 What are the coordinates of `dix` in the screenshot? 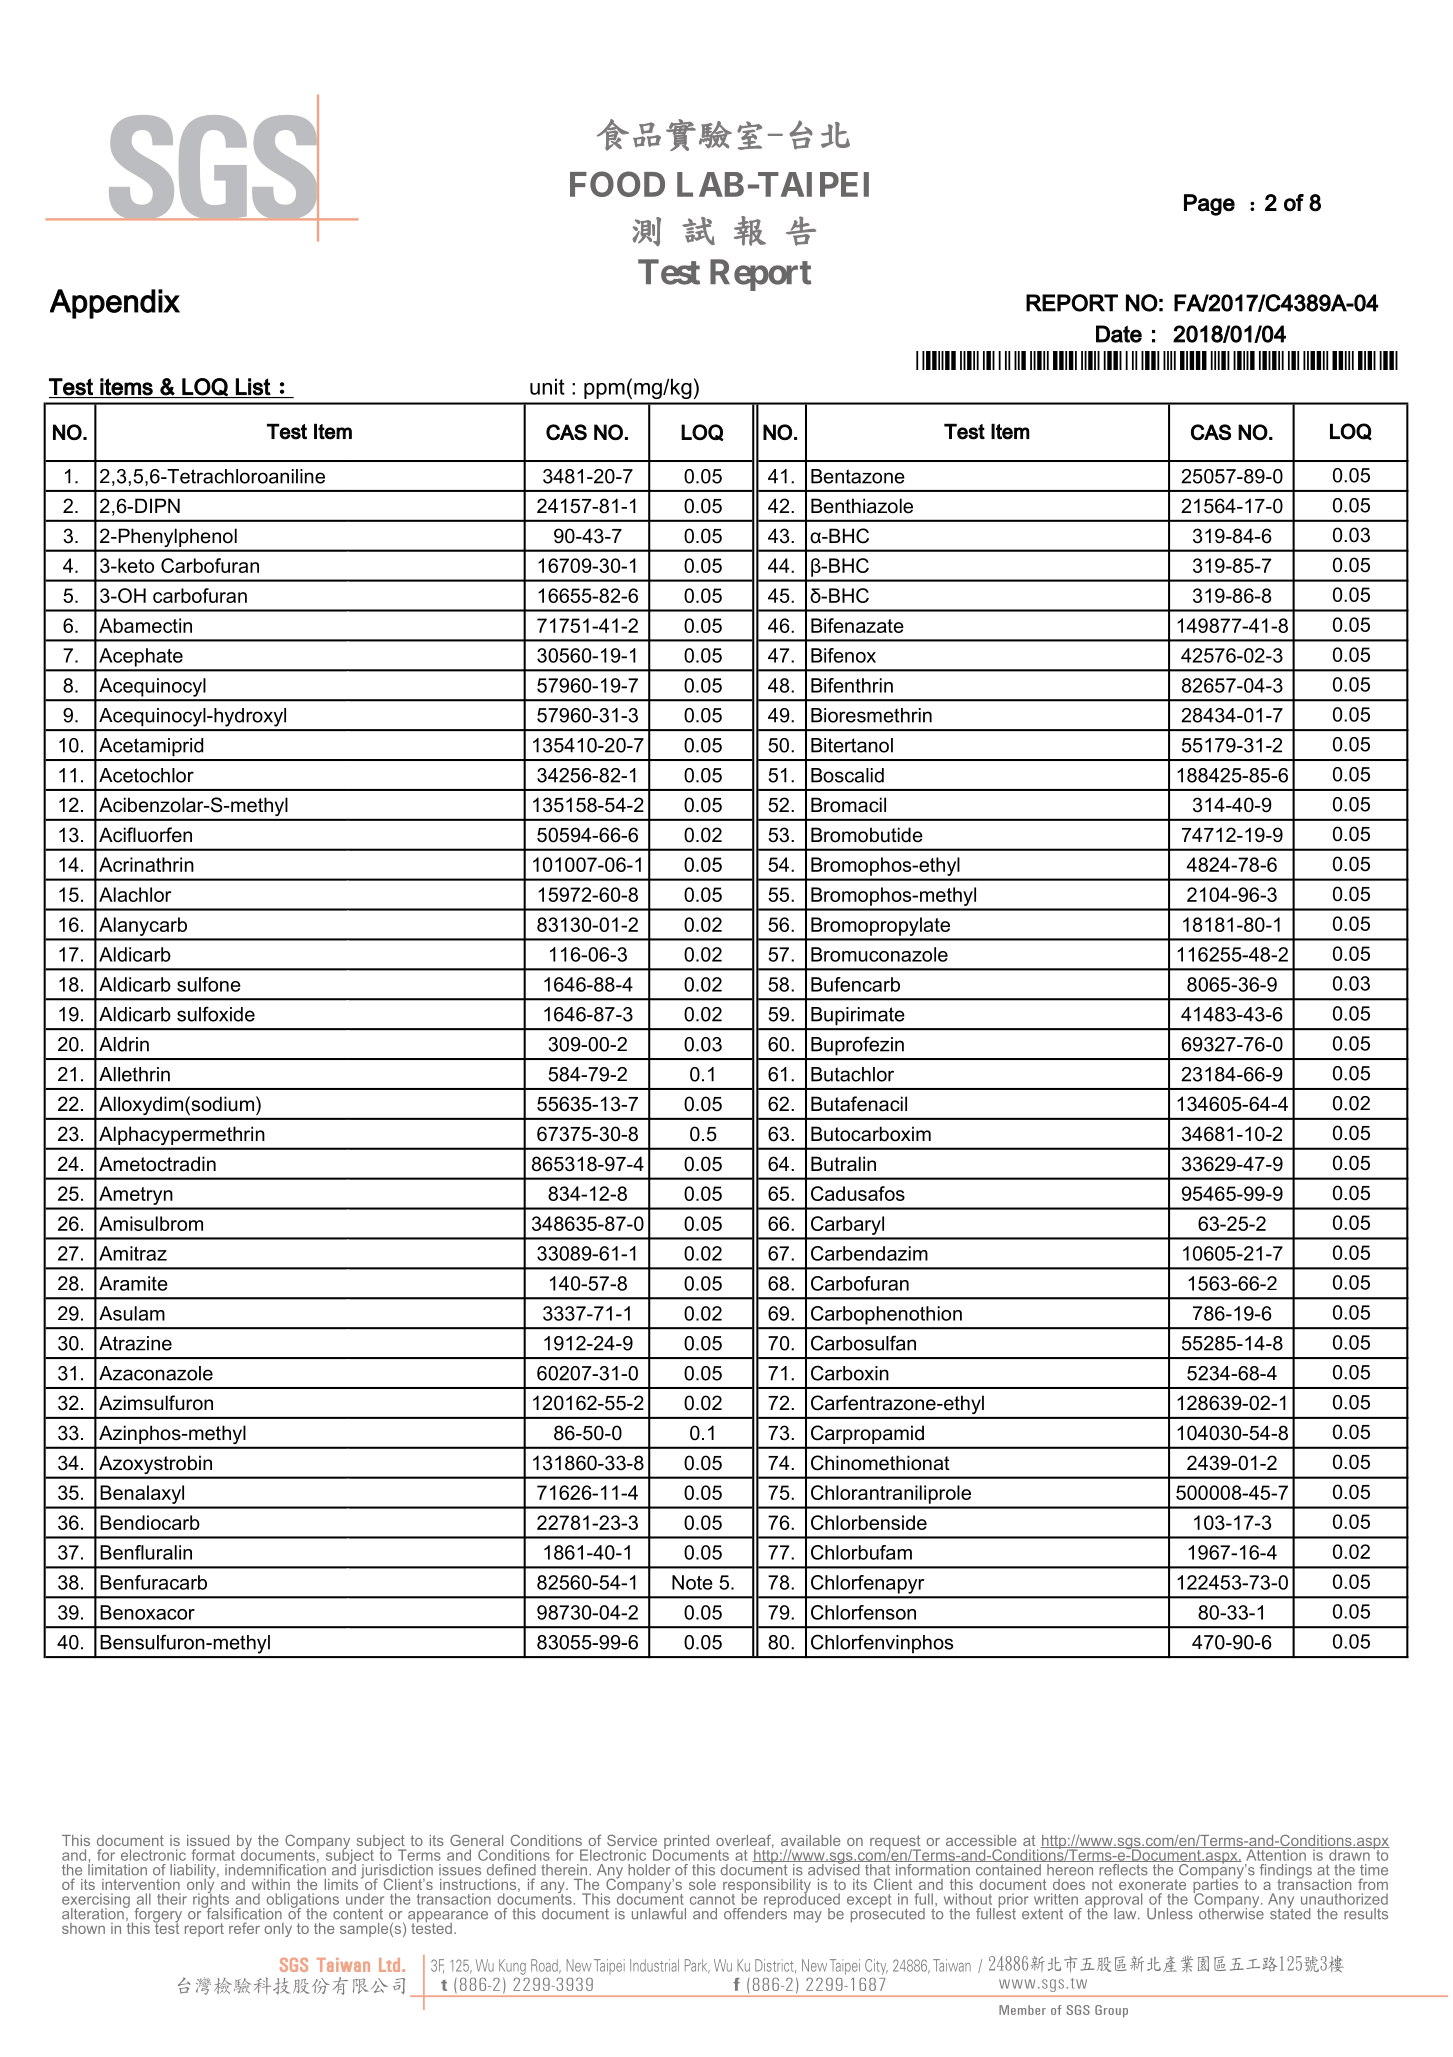 It's located at (160, 301).
